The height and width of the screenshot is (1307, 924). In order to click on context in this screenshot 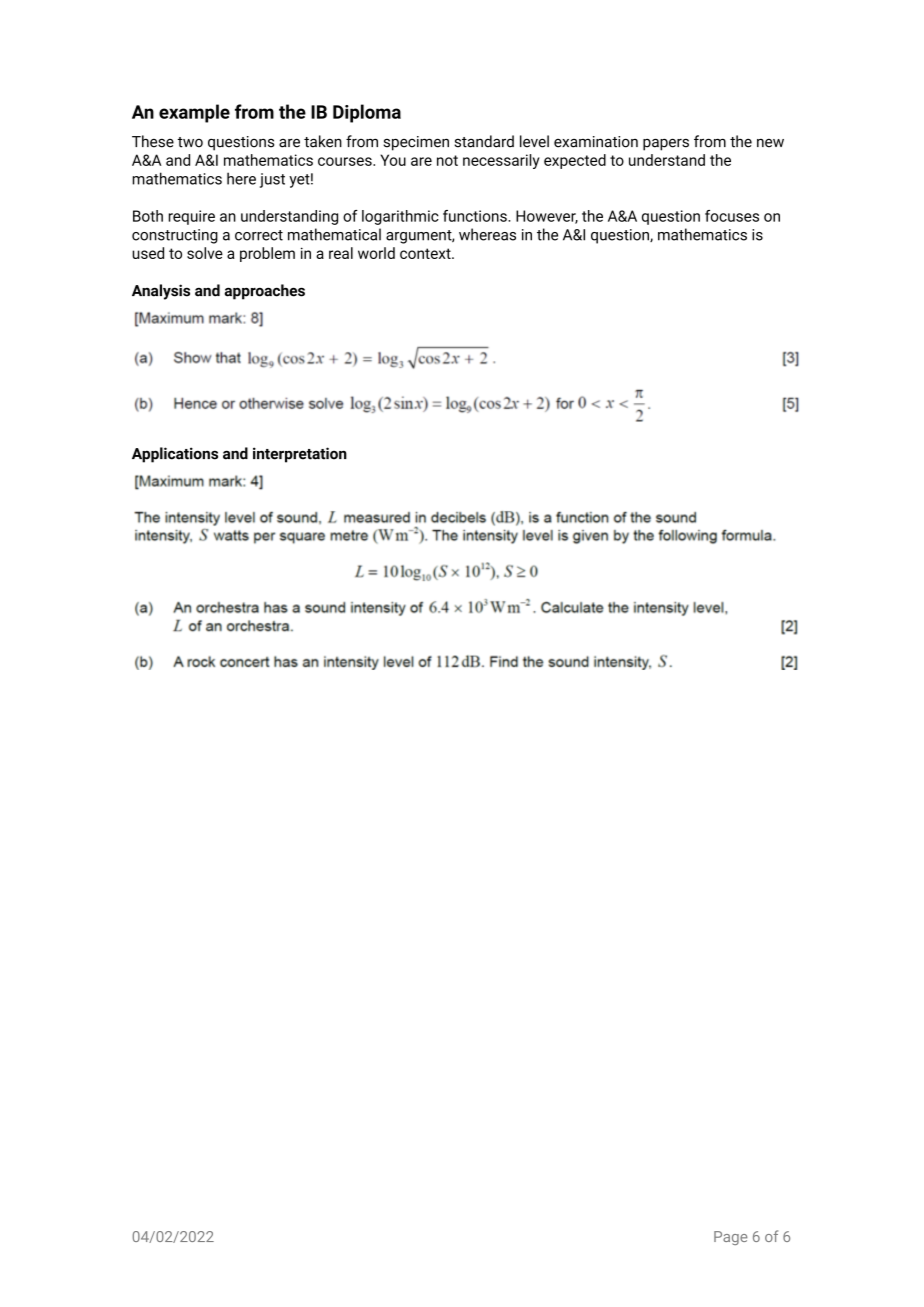, I will do `click(426, 253)`.
